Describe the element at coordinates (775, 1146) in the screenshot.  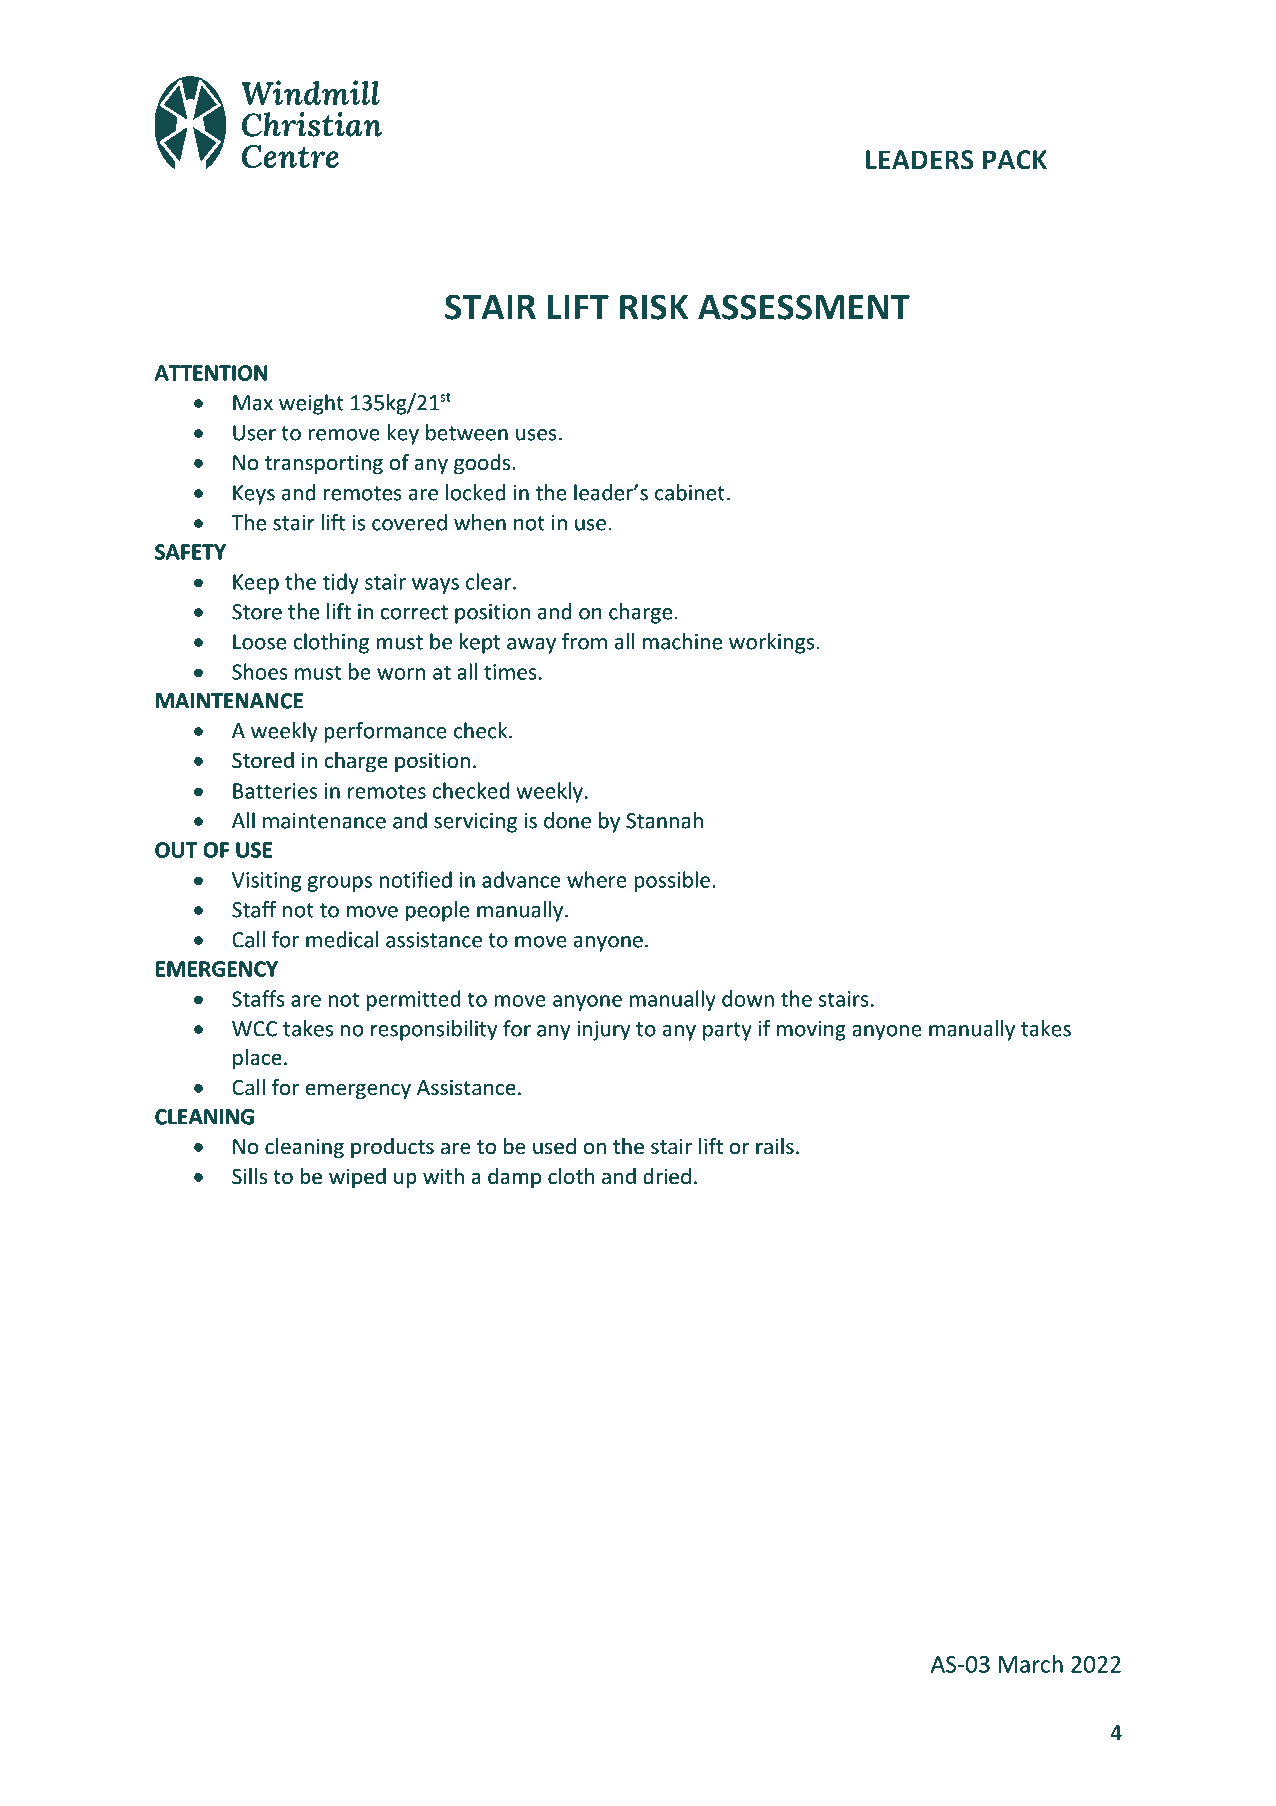
I see `rails` at that location.
